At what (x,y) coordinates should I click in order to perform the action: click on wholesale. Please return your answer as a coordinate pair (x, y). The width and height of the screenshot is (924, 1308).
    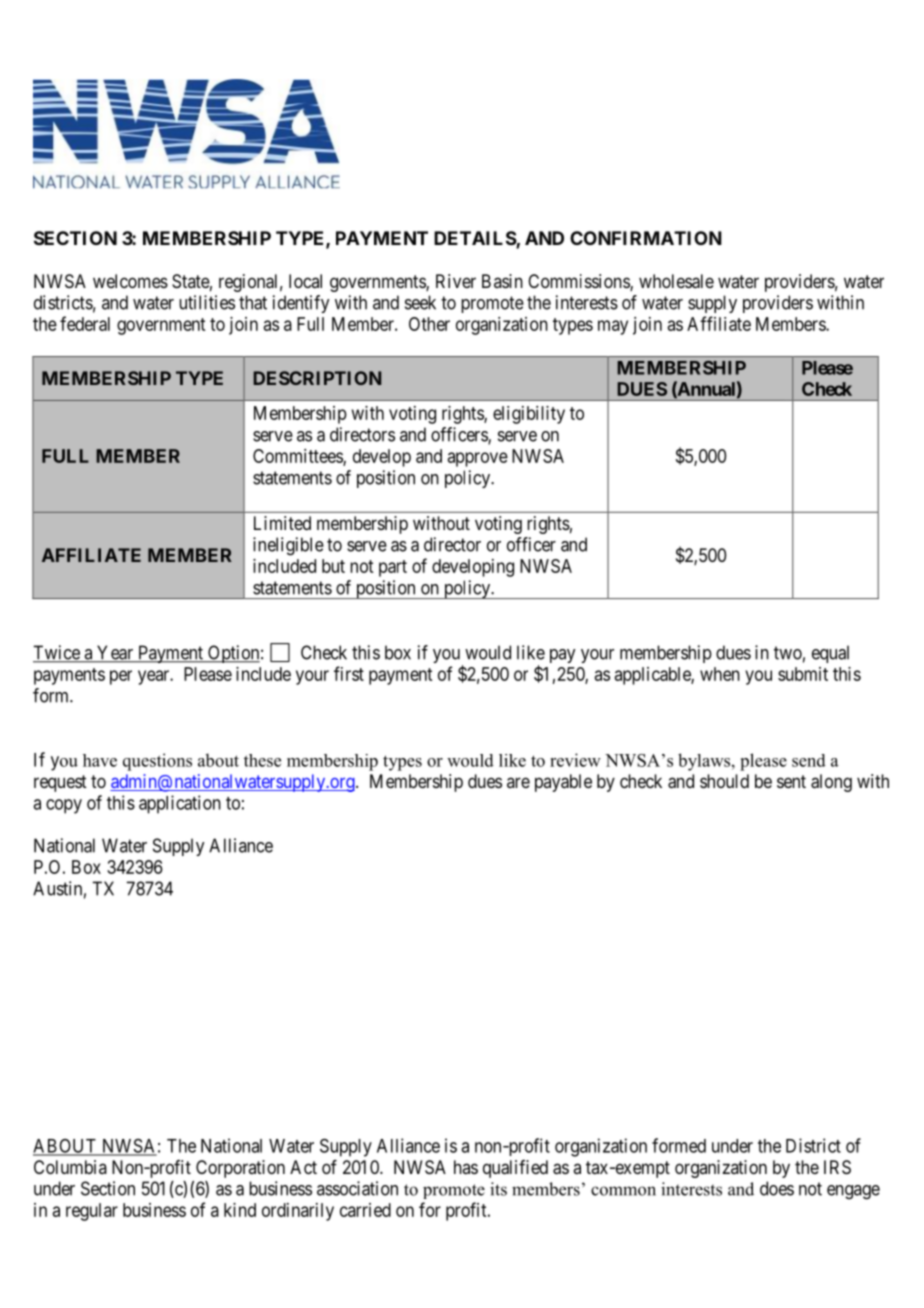
    Looking at the image, I should click on (676, 281).
